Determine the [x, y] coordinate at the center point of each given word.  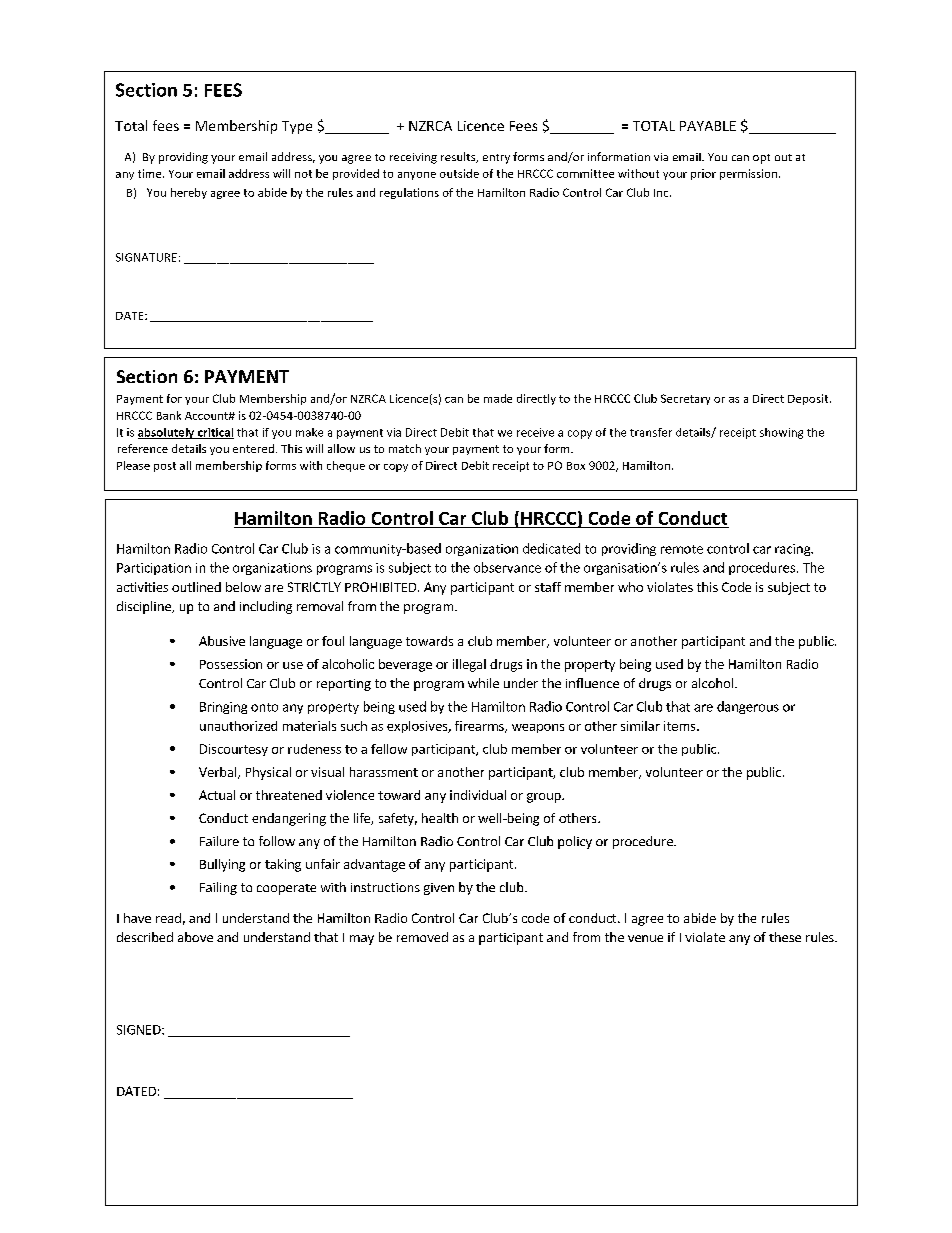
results [459, 157]
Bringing [223, 708]
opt [761, 159]
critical [215, 433]
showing [781, 433]
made [498, 398]
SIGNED [140, 1030]
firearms [480, 727]
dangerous [748, 707]
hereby [189, 193]
